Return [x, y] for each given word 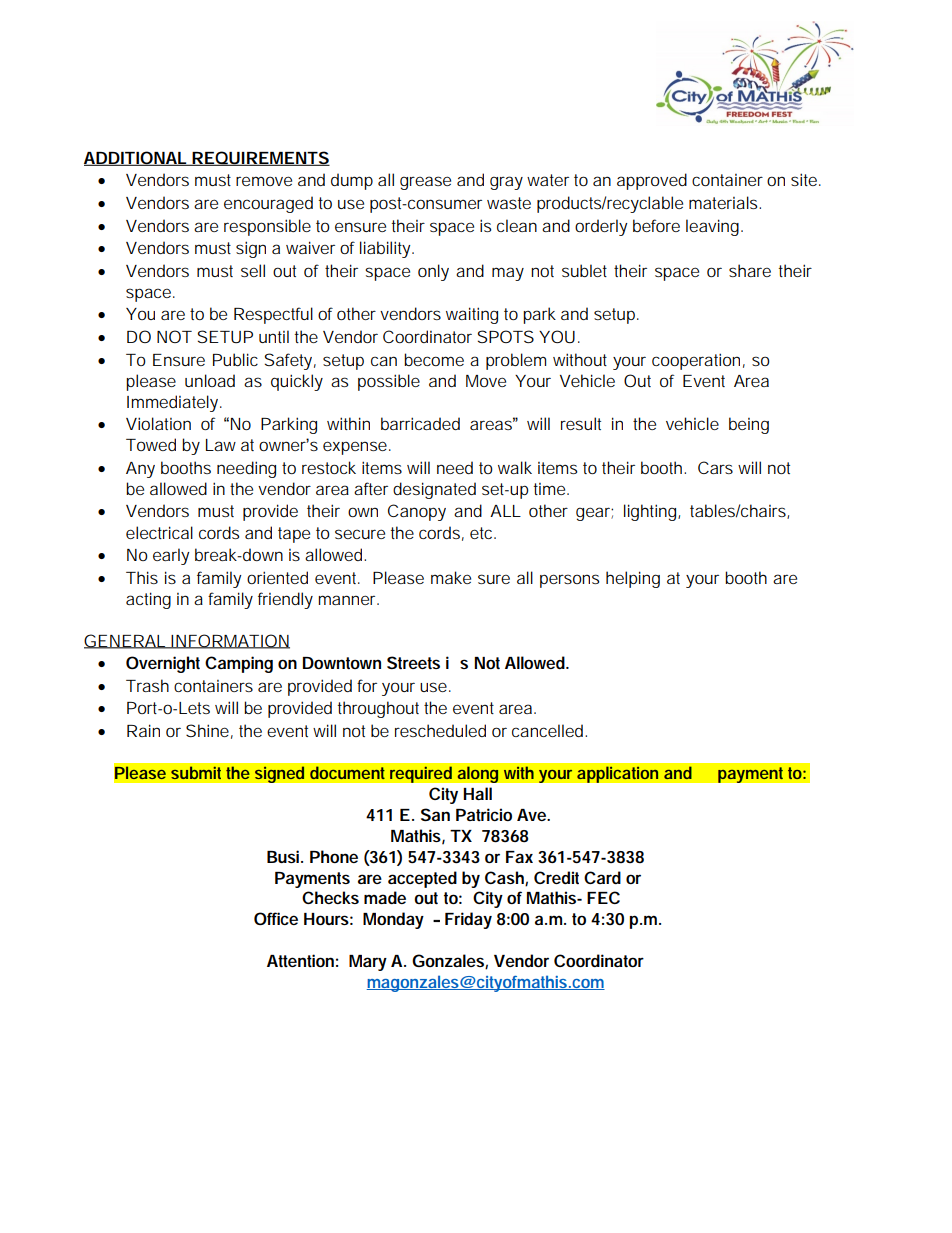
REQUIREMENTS [260, 158]
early [171, 556]
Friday [468, 920]
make [451, 577]
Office [276, 918]
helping [633, 579]
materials [725, 202]
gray [506, 183]
